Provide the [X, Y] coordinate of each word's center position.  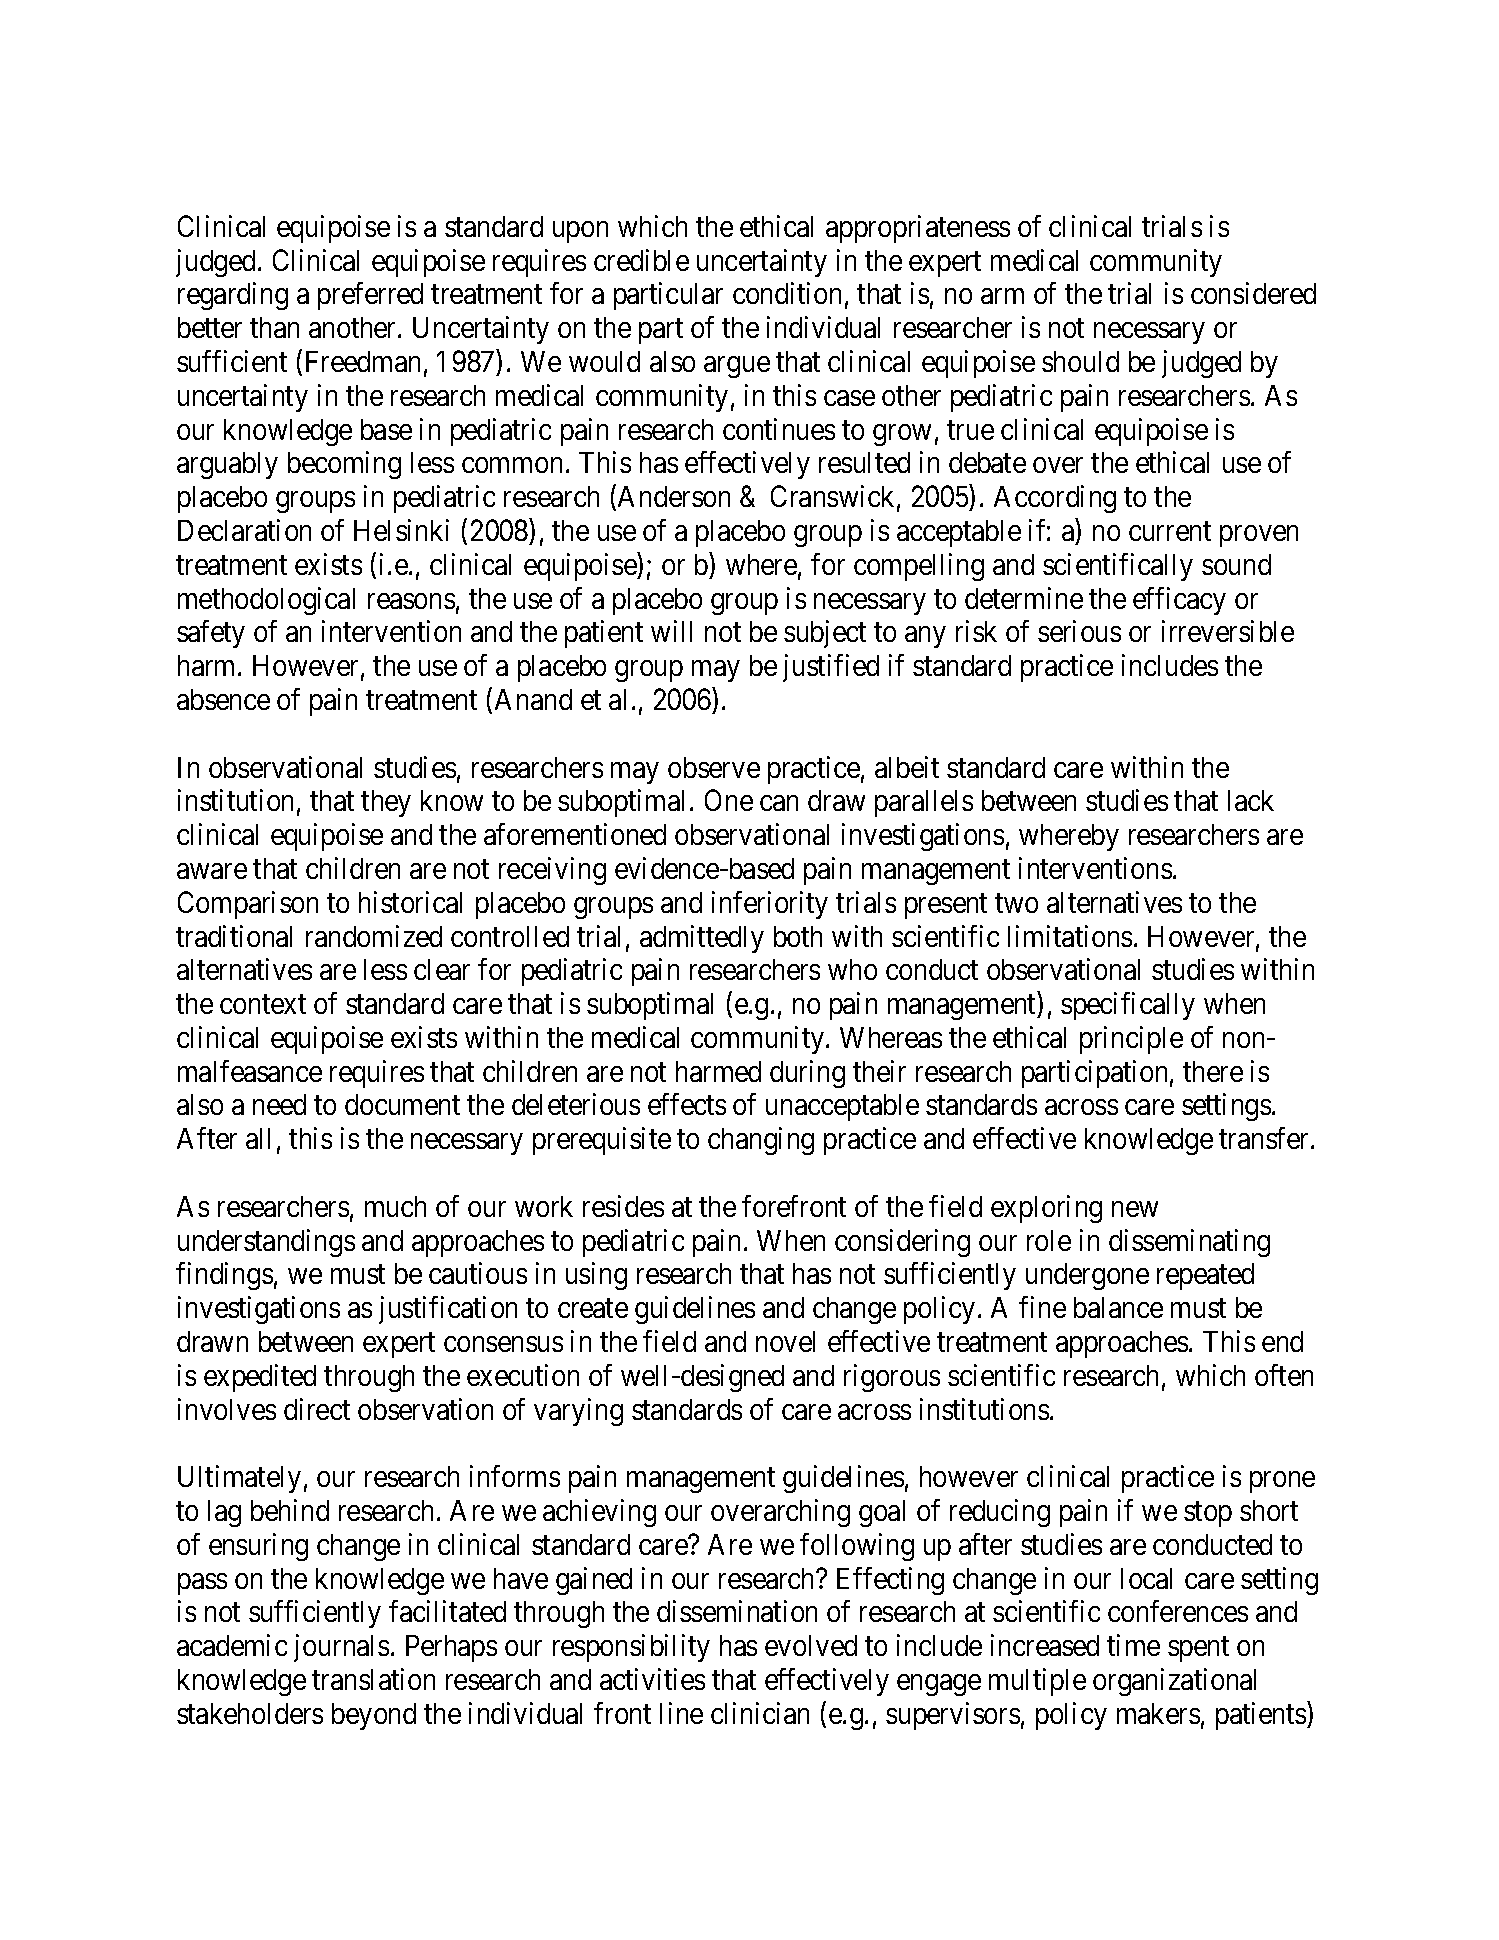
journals [341, 1648]
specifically [1128, 1006]
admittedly [702, 939]
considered [1253, 293]
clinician [760, 1713]
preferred [370, 296]
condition [787, 293]
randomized [374, 936]
